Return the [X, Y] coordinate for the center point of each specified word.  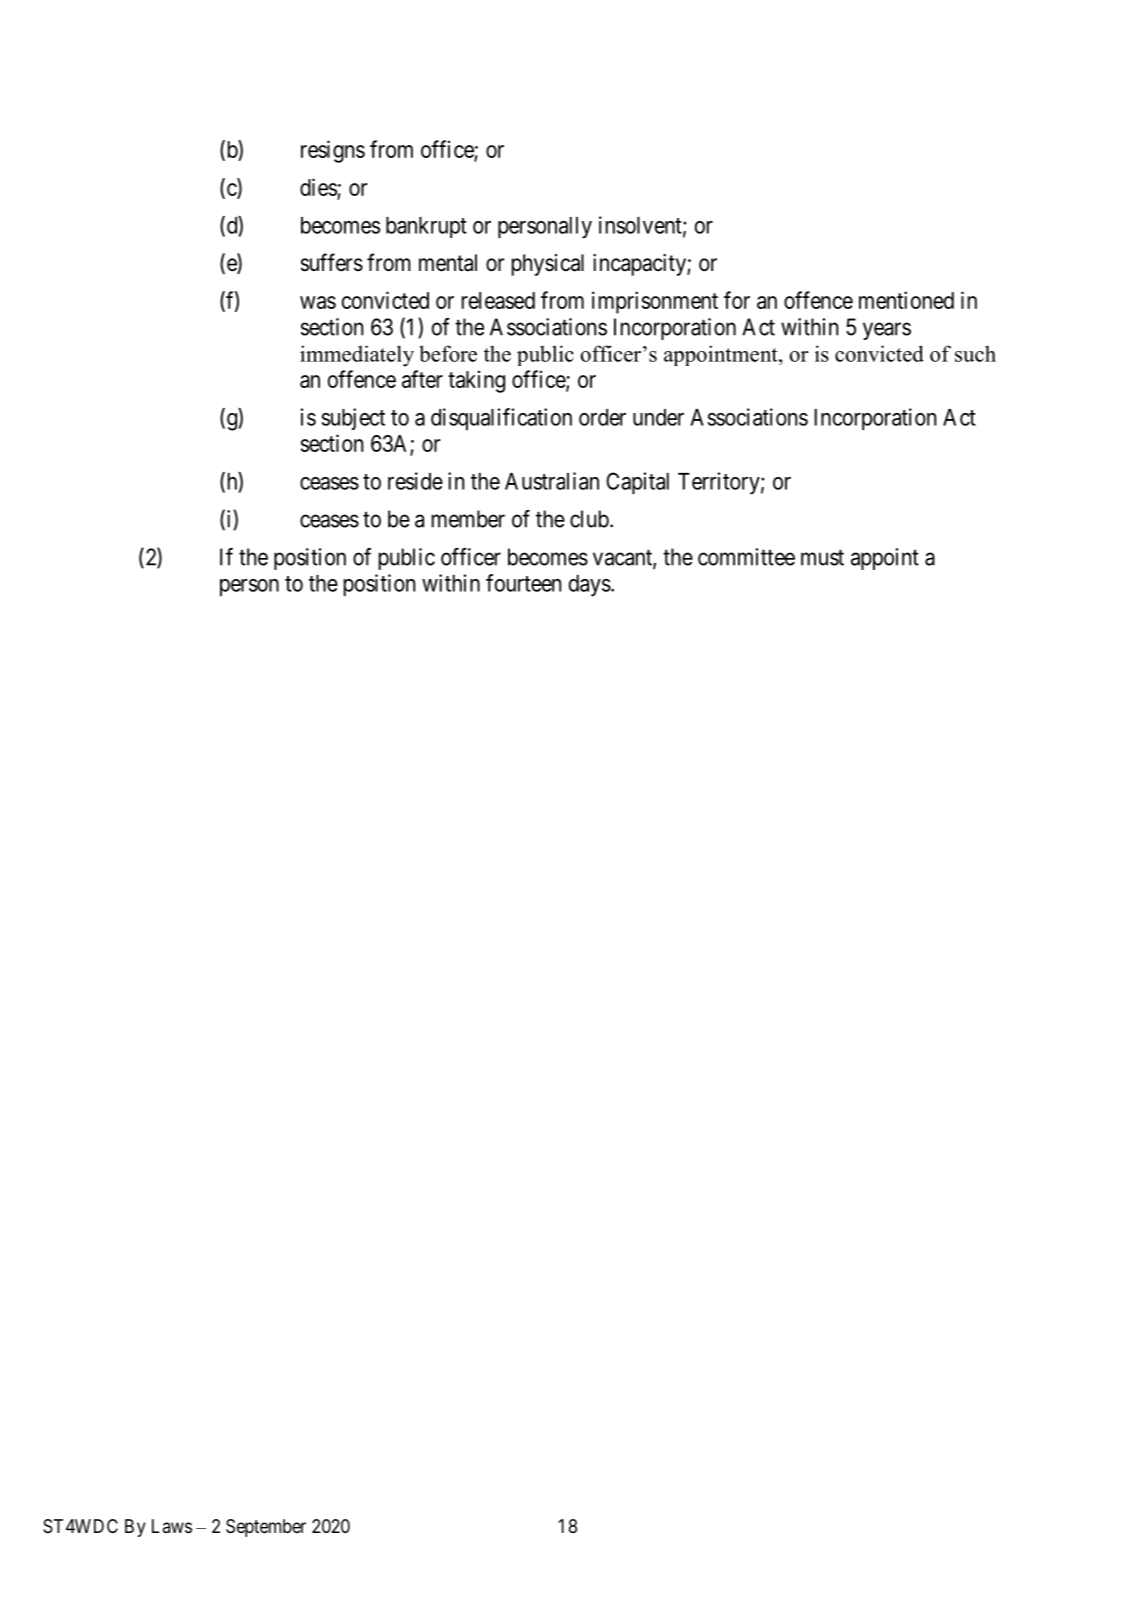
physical [548, 265]
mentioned [906, 300]
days [590, 586]
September [266, 1528]
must [822, 557]
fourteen [523, 583]
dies [318, 187]
